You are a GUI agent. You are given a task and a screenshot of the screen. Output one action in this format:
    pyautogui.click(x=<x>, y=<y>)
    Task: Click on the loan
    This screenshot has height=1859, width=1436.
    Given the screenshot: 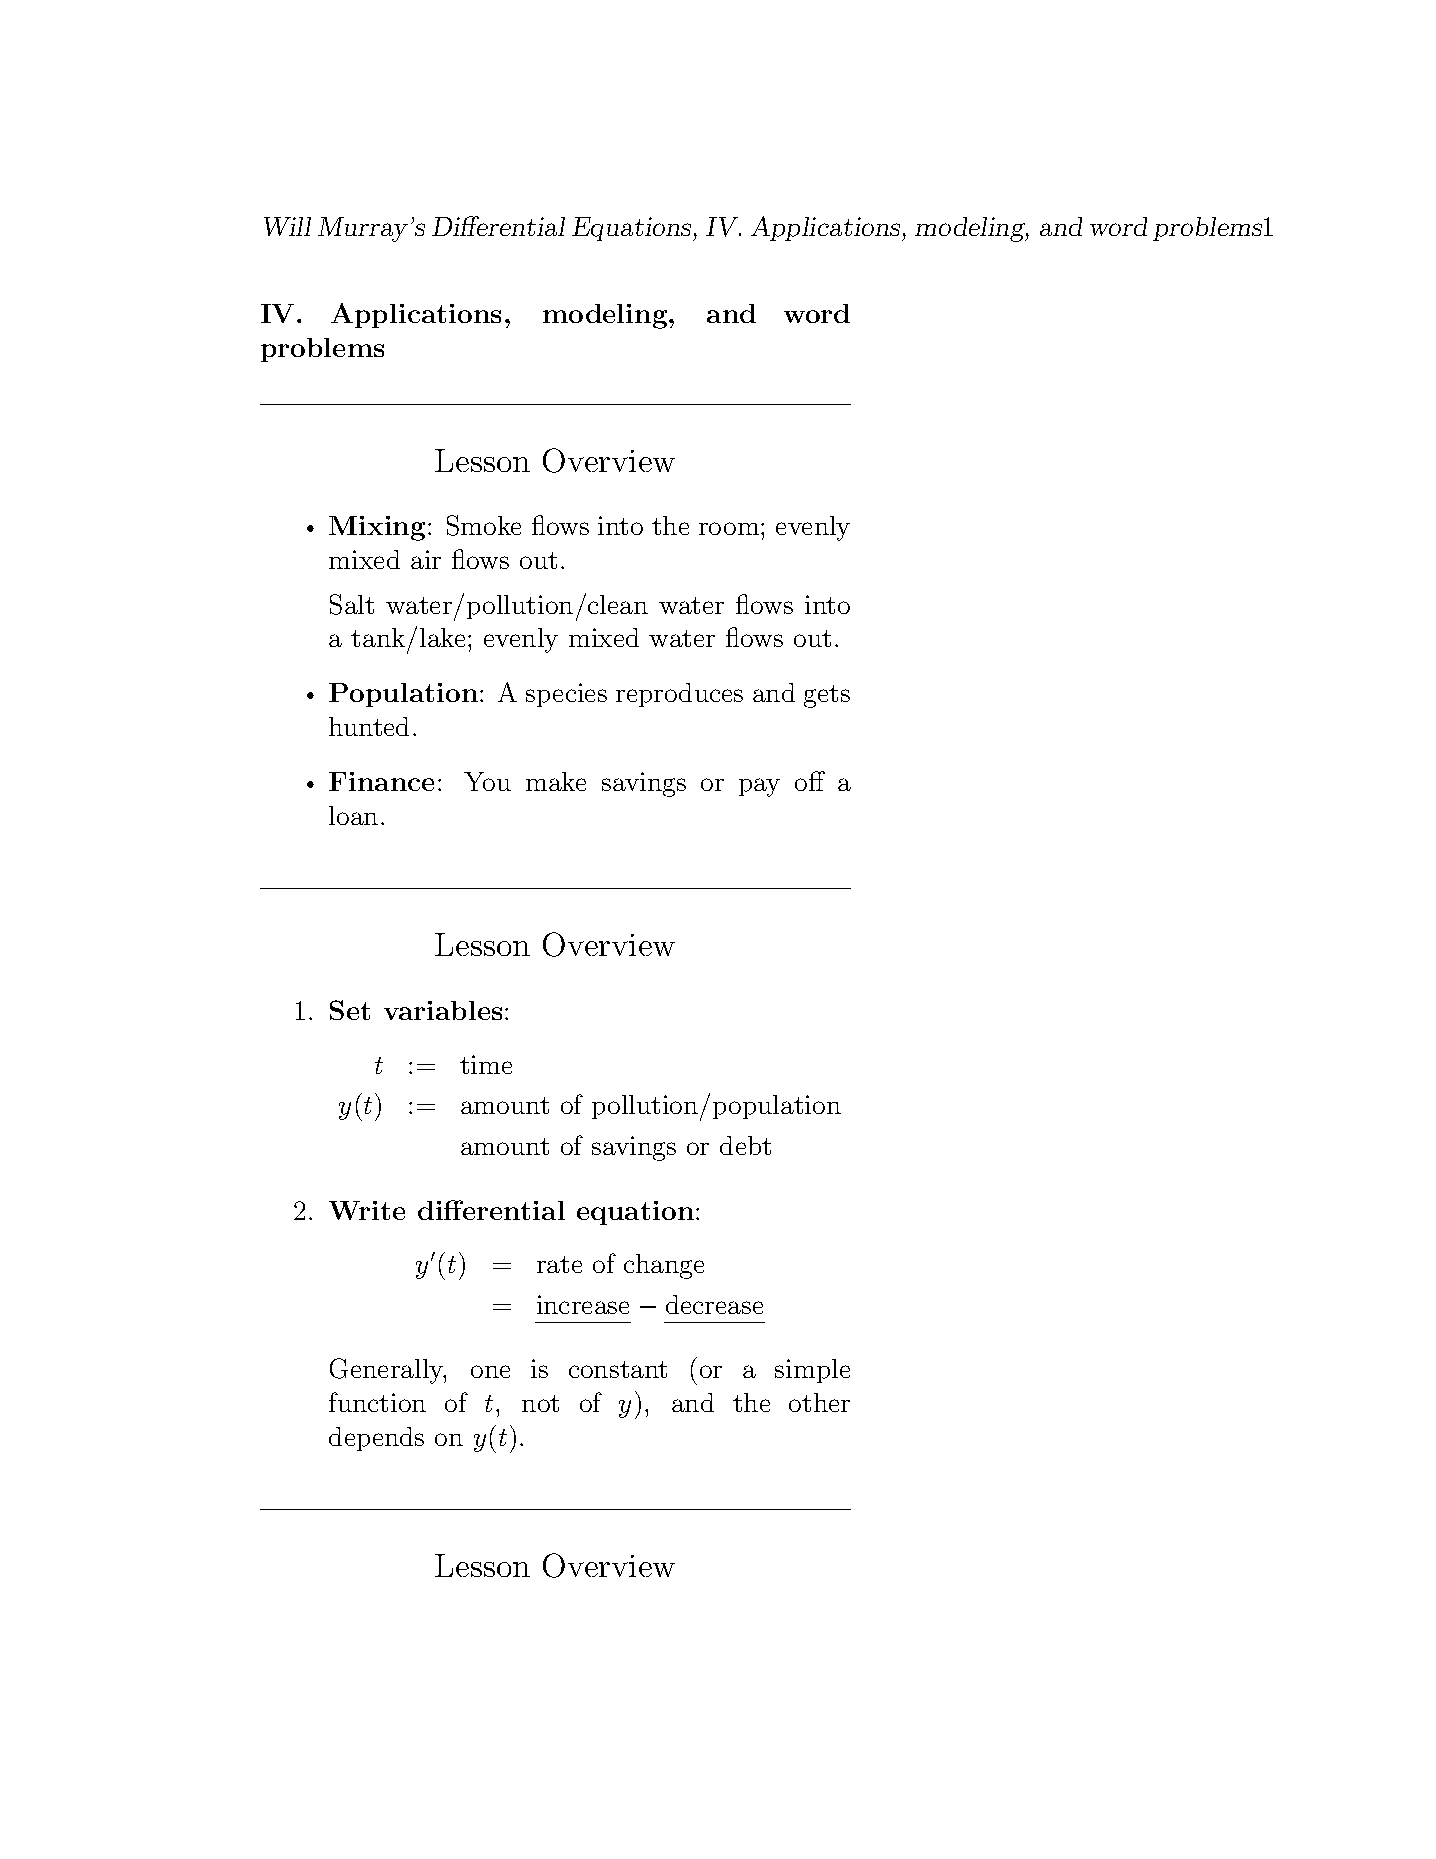 What is the action you would take?
    pyautogui.click(x=353, y=815)
